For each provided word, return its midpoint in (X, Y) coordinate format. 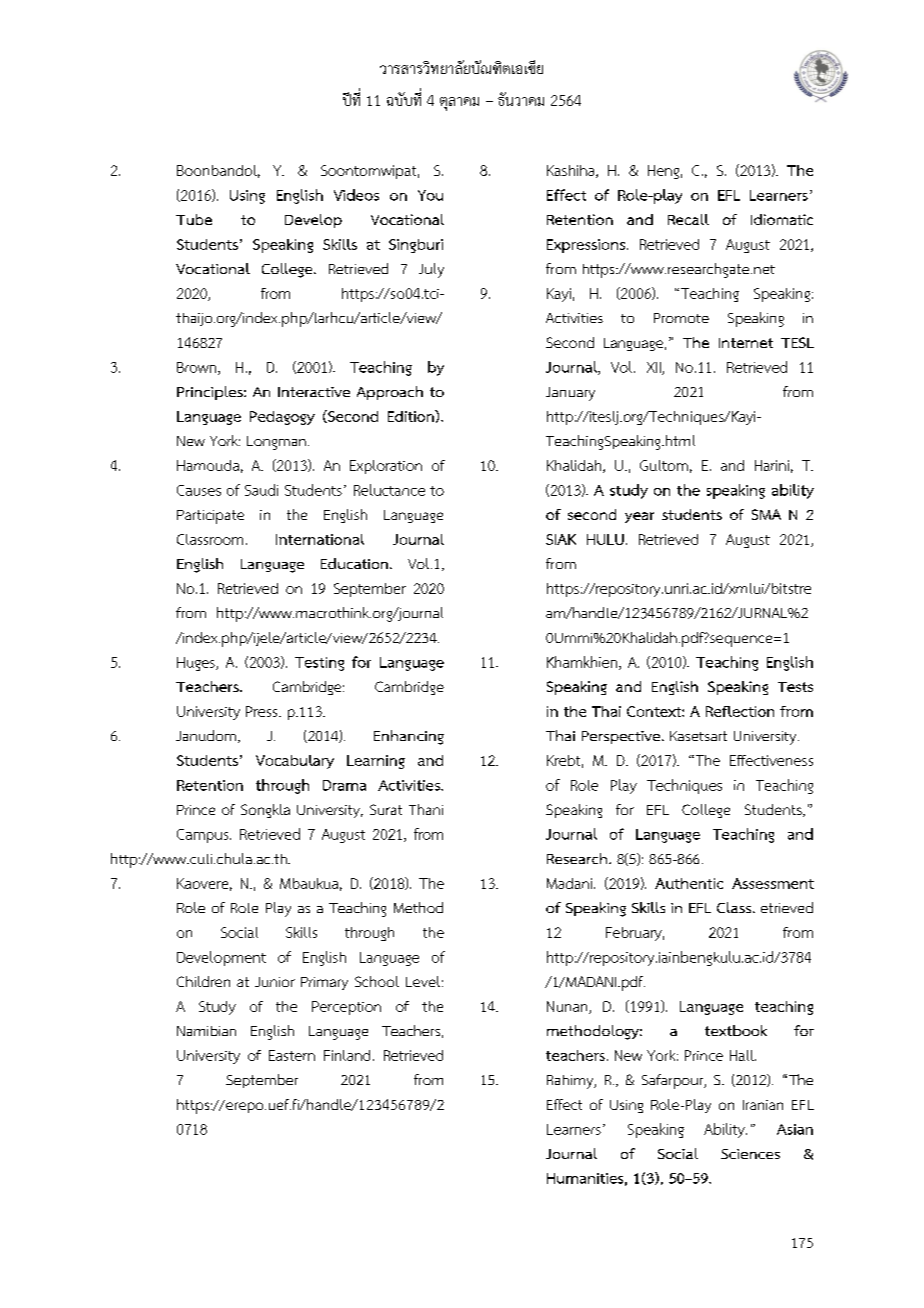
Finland (347, 1055)
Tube (194, 219)
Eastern (292, 1055)
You (430, 195)
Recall (688, 219)
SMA (766, 514)
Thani (426, 809)
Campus (204, 836)
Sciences (750, 1154)
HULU (605, 539)
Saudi (261, 490)
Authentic (689, 883)
